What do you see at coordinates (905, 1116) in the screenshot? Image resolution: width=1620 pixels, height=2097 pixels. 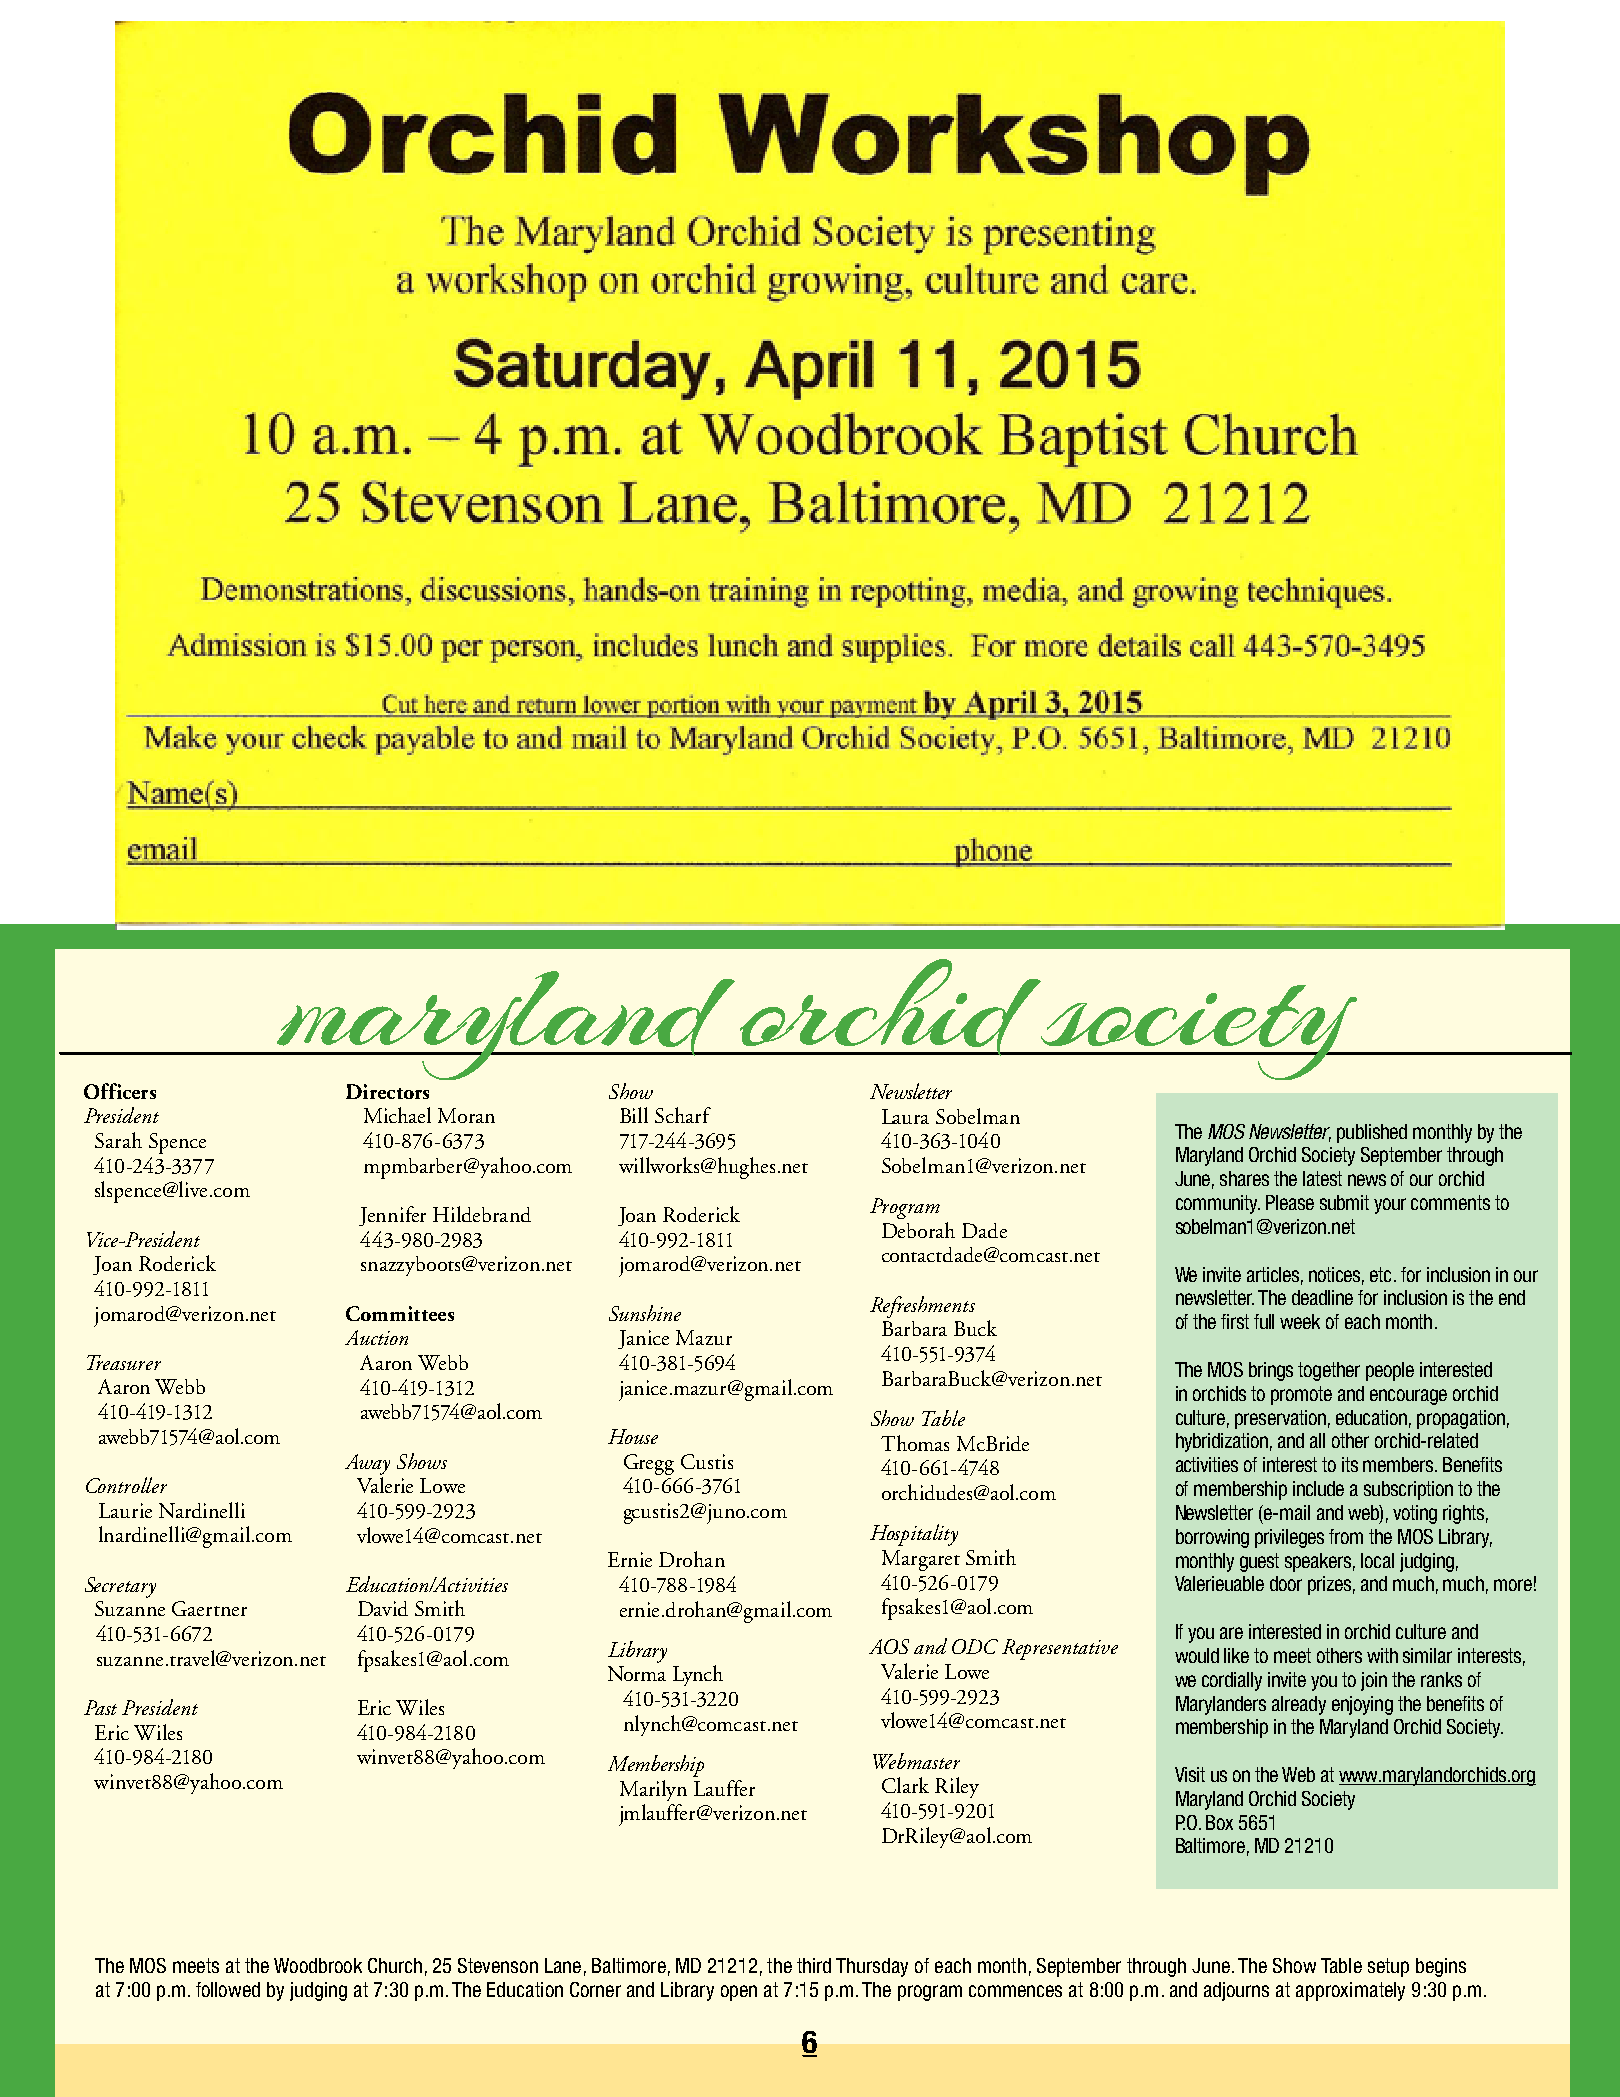 I see `Laura` at bounding box center [905, 1116].
